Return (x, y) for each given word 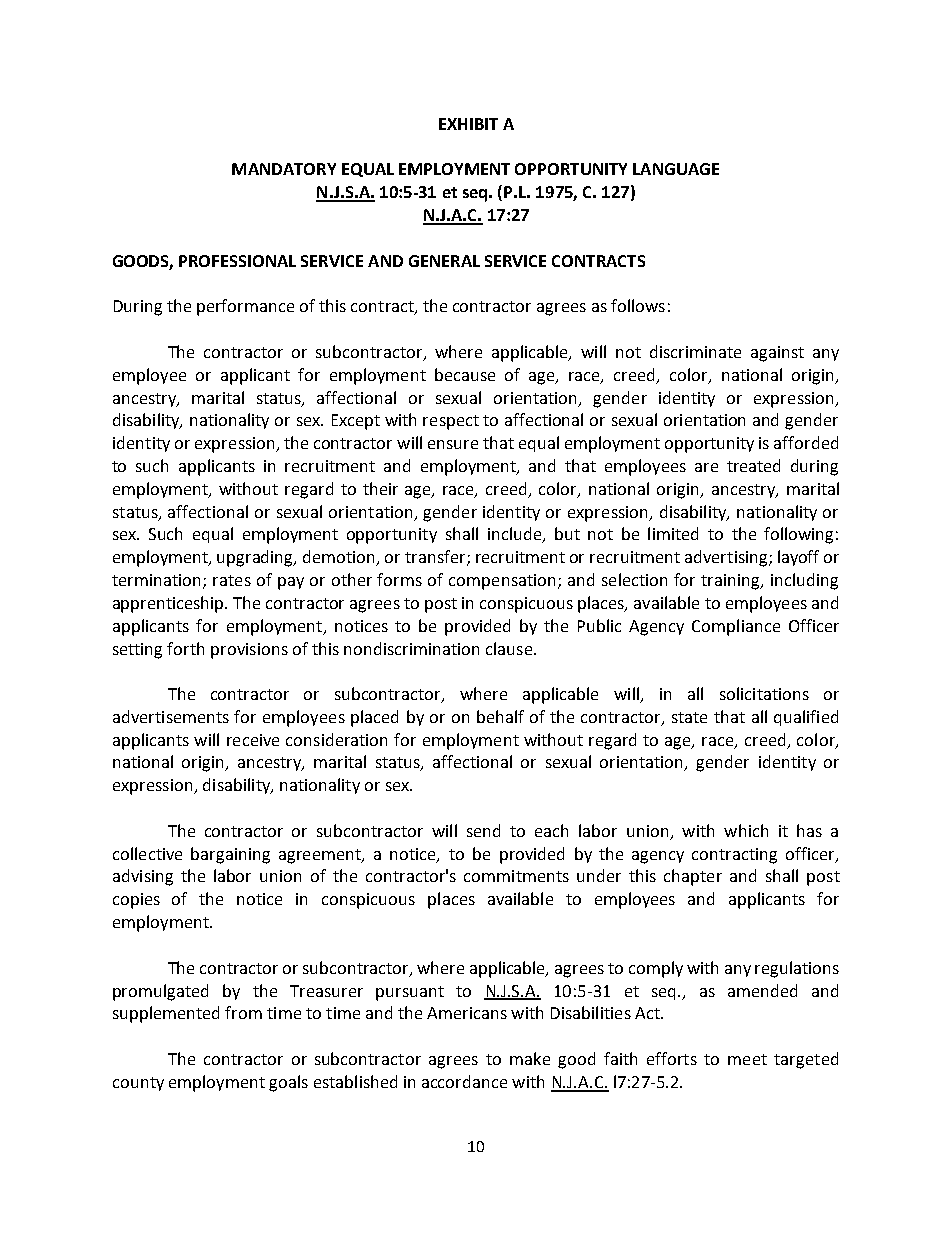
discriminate (695, 351)
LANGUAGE (676, 169)
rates (232, 580)
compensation (502, 582)
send (483, 830)
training (732, 582)
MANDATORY (284, 169)
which (746, 830)
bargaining (230, 855)
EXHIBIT (468, 124)
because (465, 374)
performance (245, 307)
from (243, 1012)
